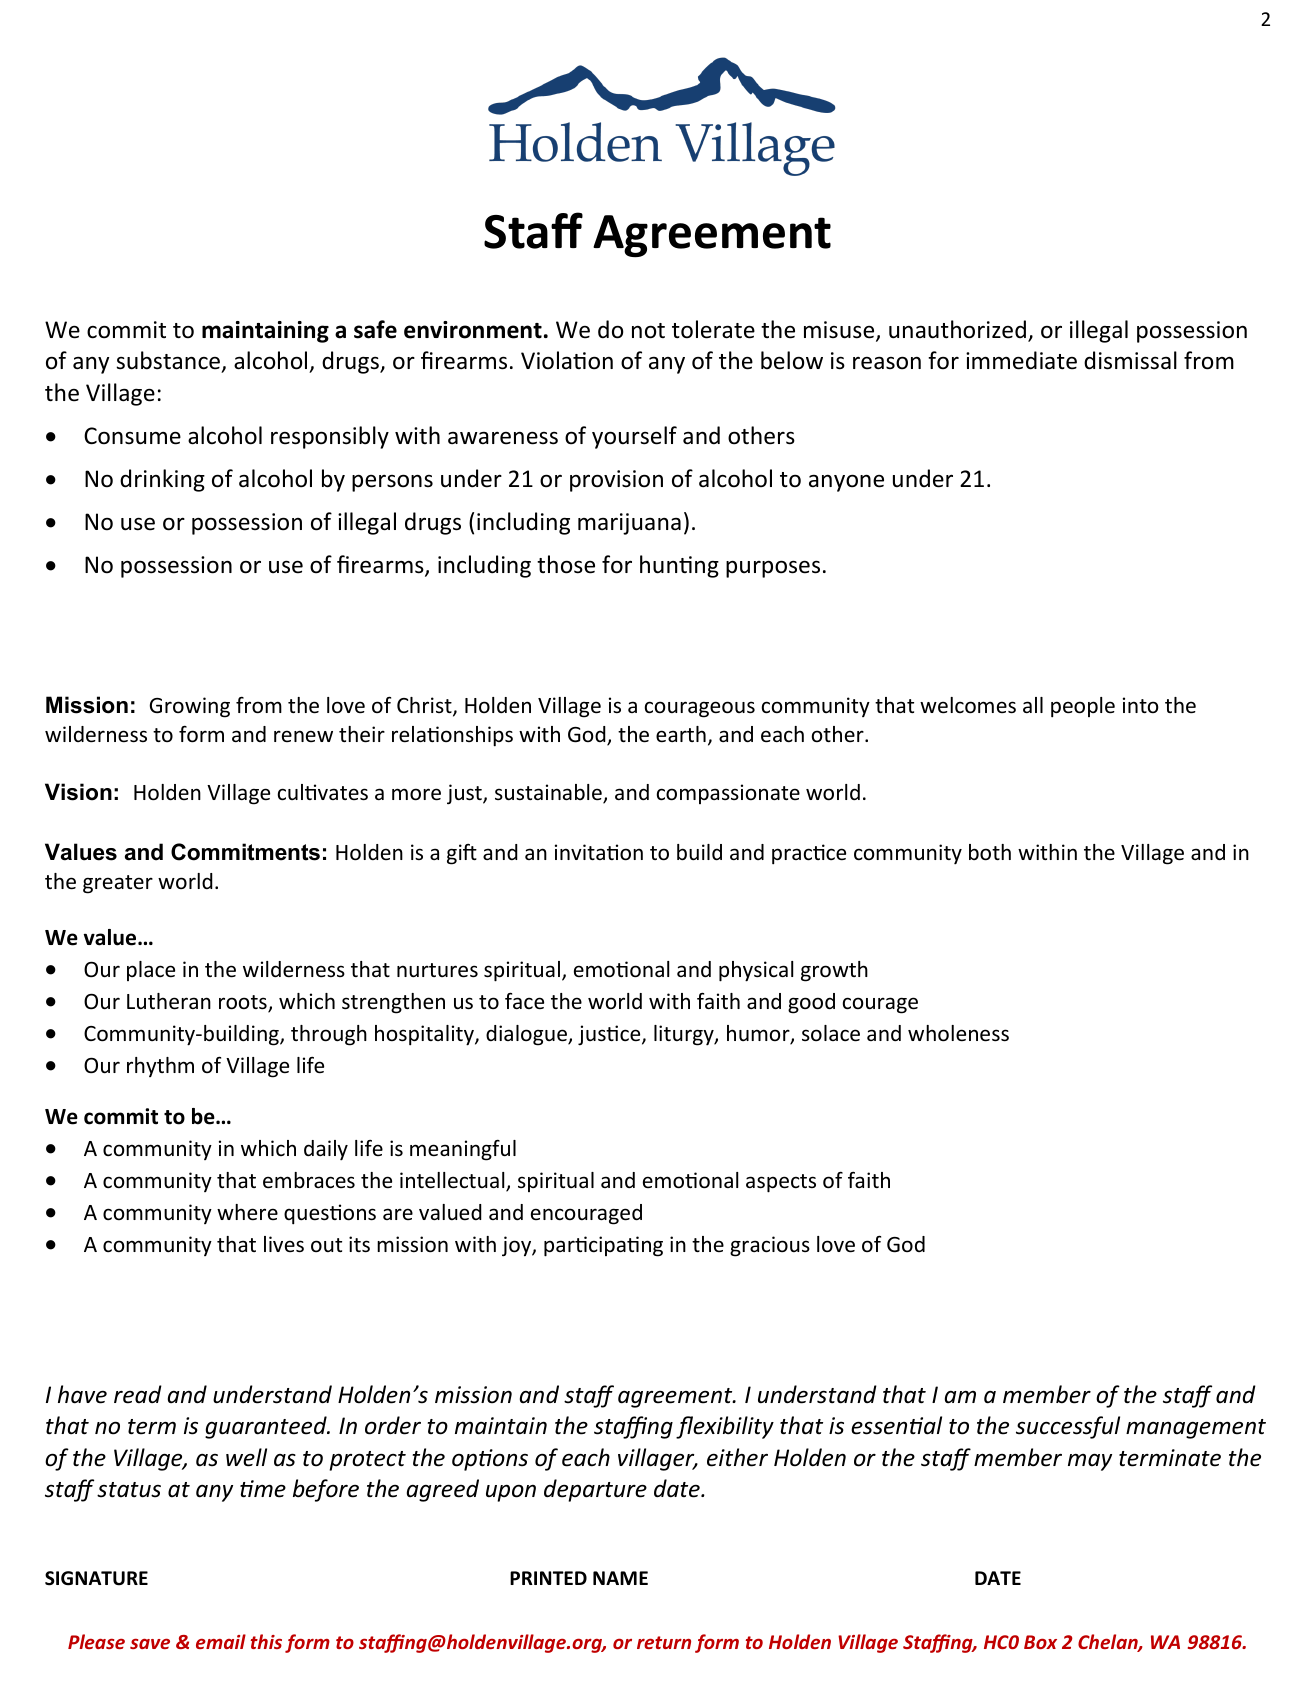  Describe the element at coordinates (168, 360) in the page. I see `substance` at that location.
